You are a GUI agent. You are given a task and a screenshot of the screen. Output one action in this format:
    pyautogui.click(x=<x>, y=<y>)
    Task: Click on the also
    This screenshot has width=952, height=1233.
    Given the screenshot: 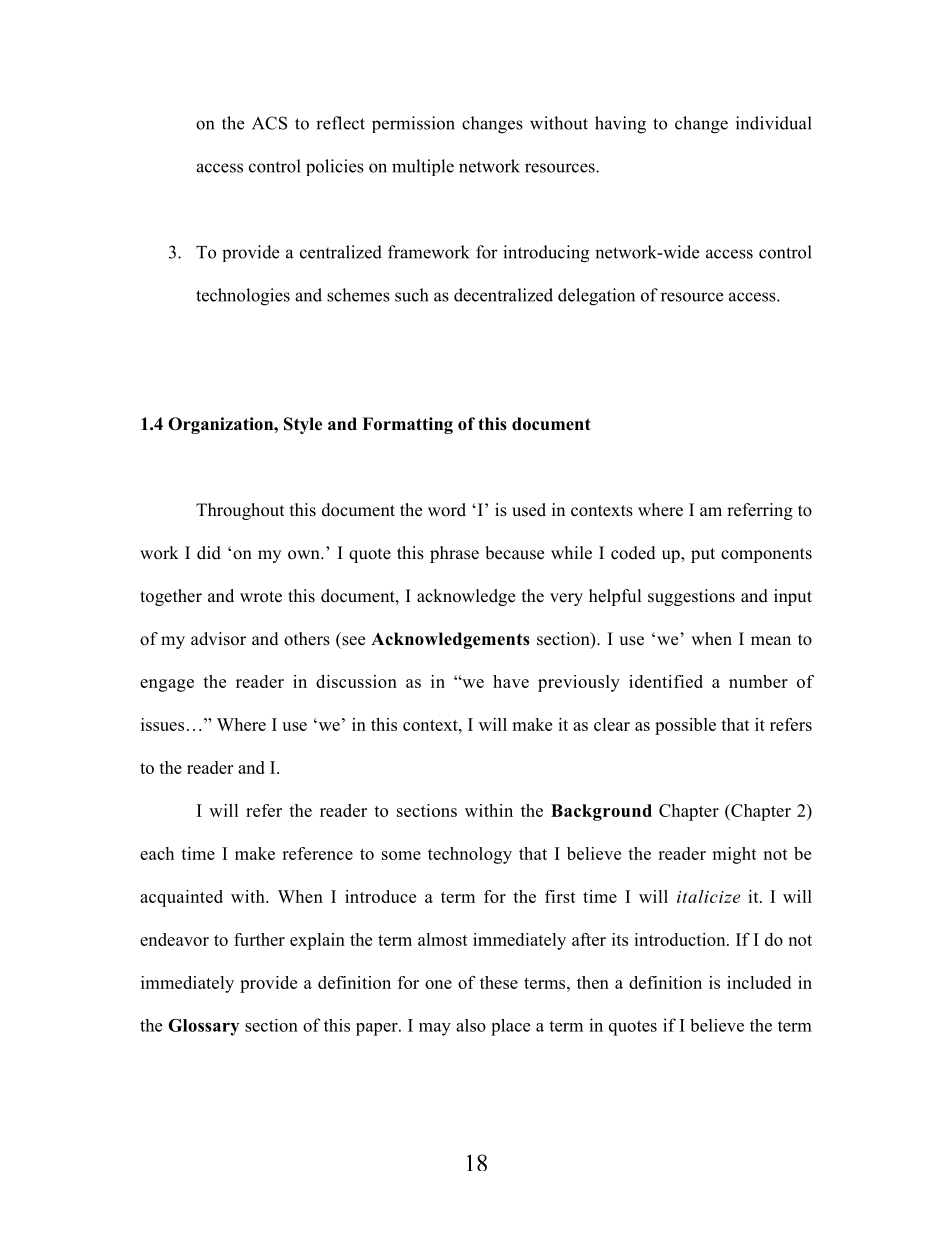 What is the action you would take?
    pyautogui.click(x=471, y=1025)
